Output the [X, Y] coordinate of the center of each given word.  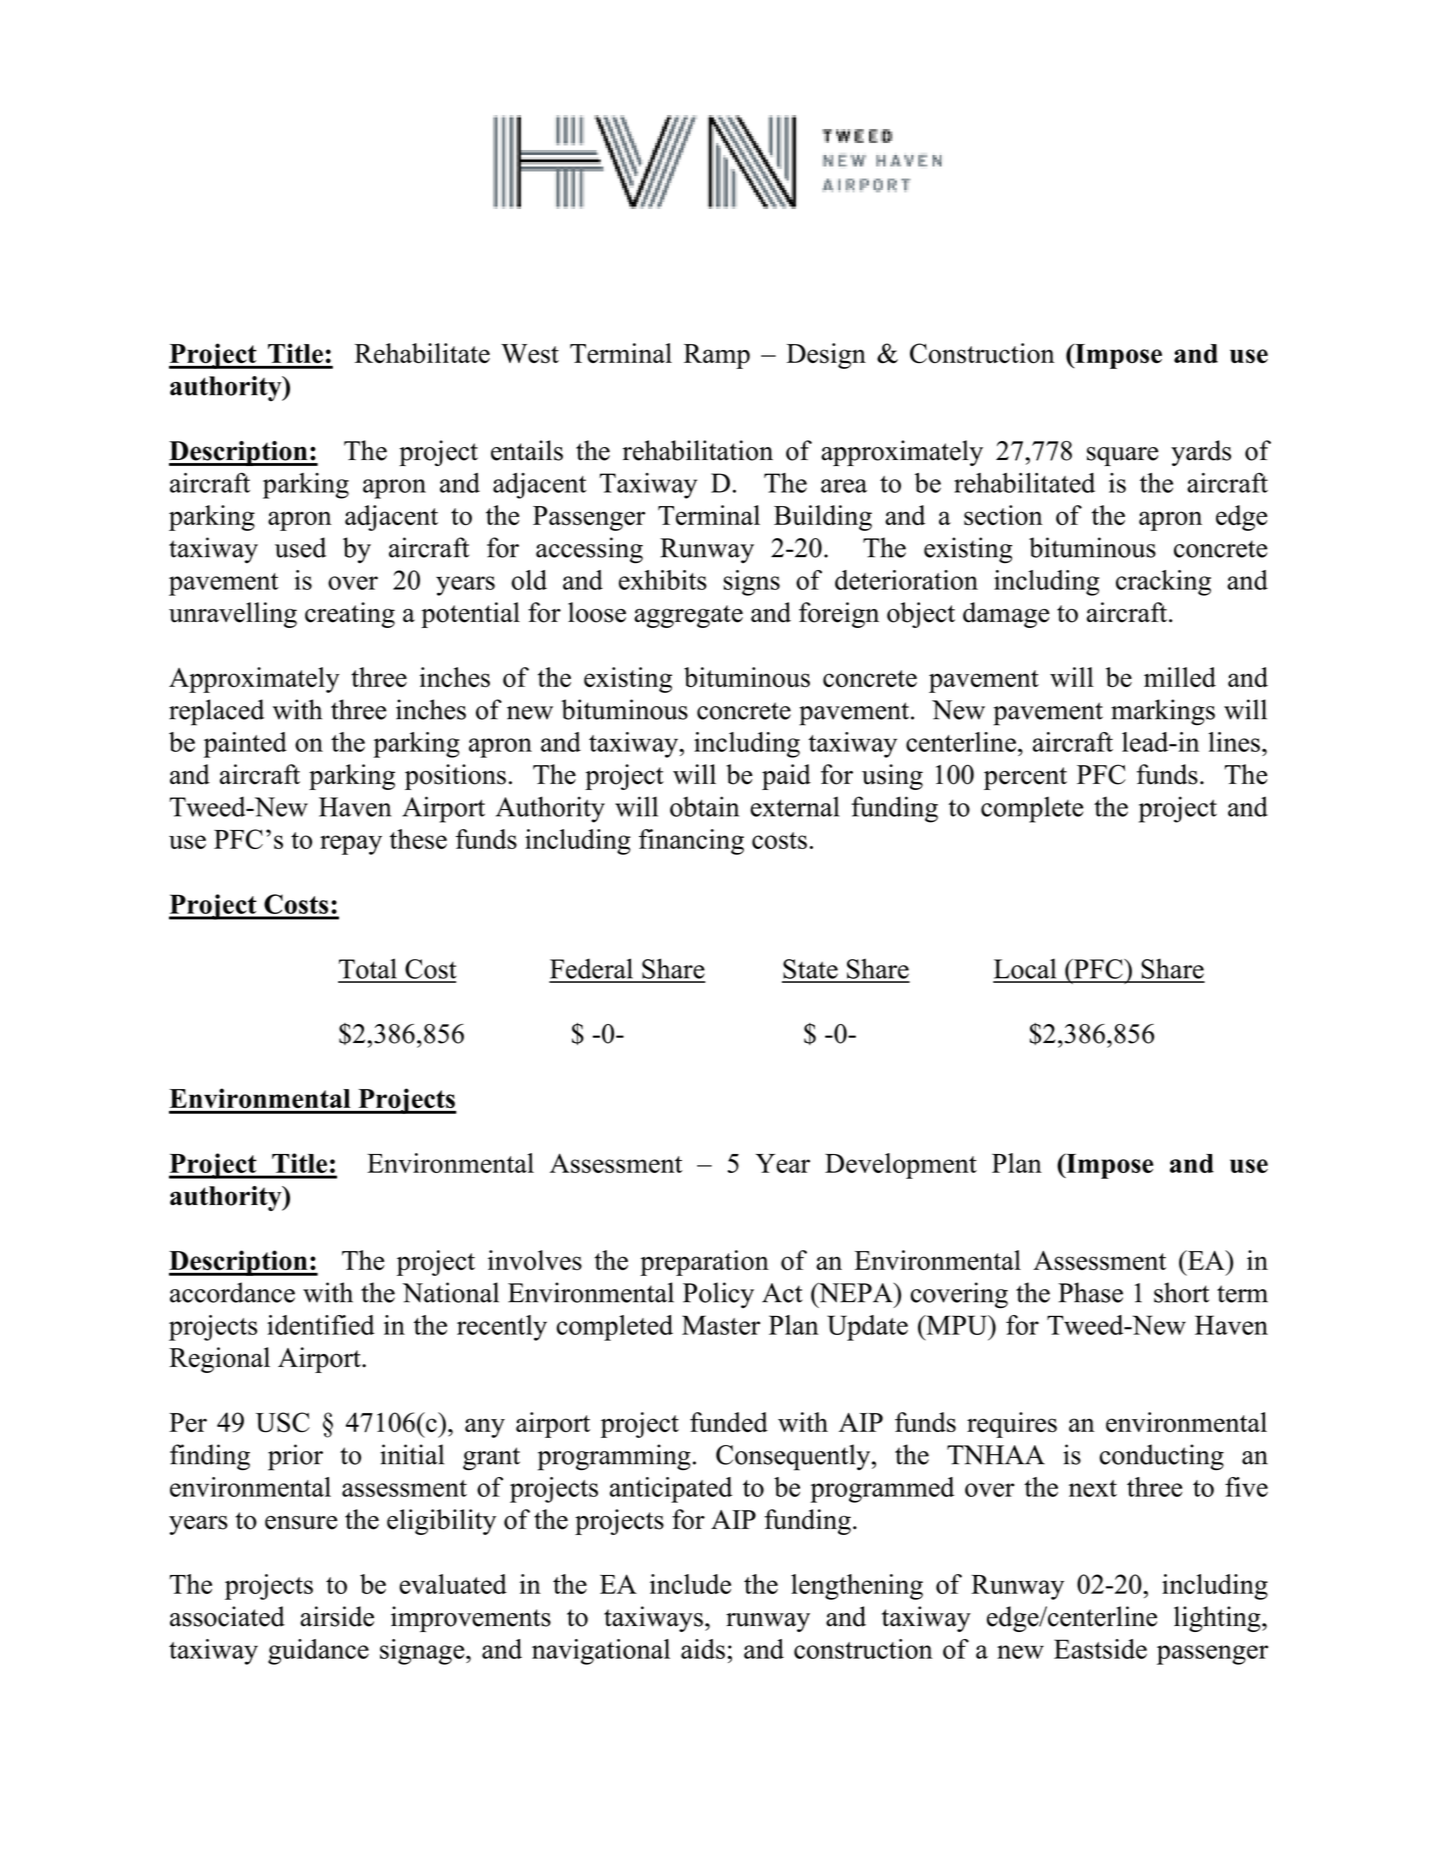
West [530, 354]
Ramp [717, 356]
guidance [318, 1652]
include [690, 1584]
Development [901, 1166]
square [1123, 456]
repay [351, 845]
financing [691, 842]
